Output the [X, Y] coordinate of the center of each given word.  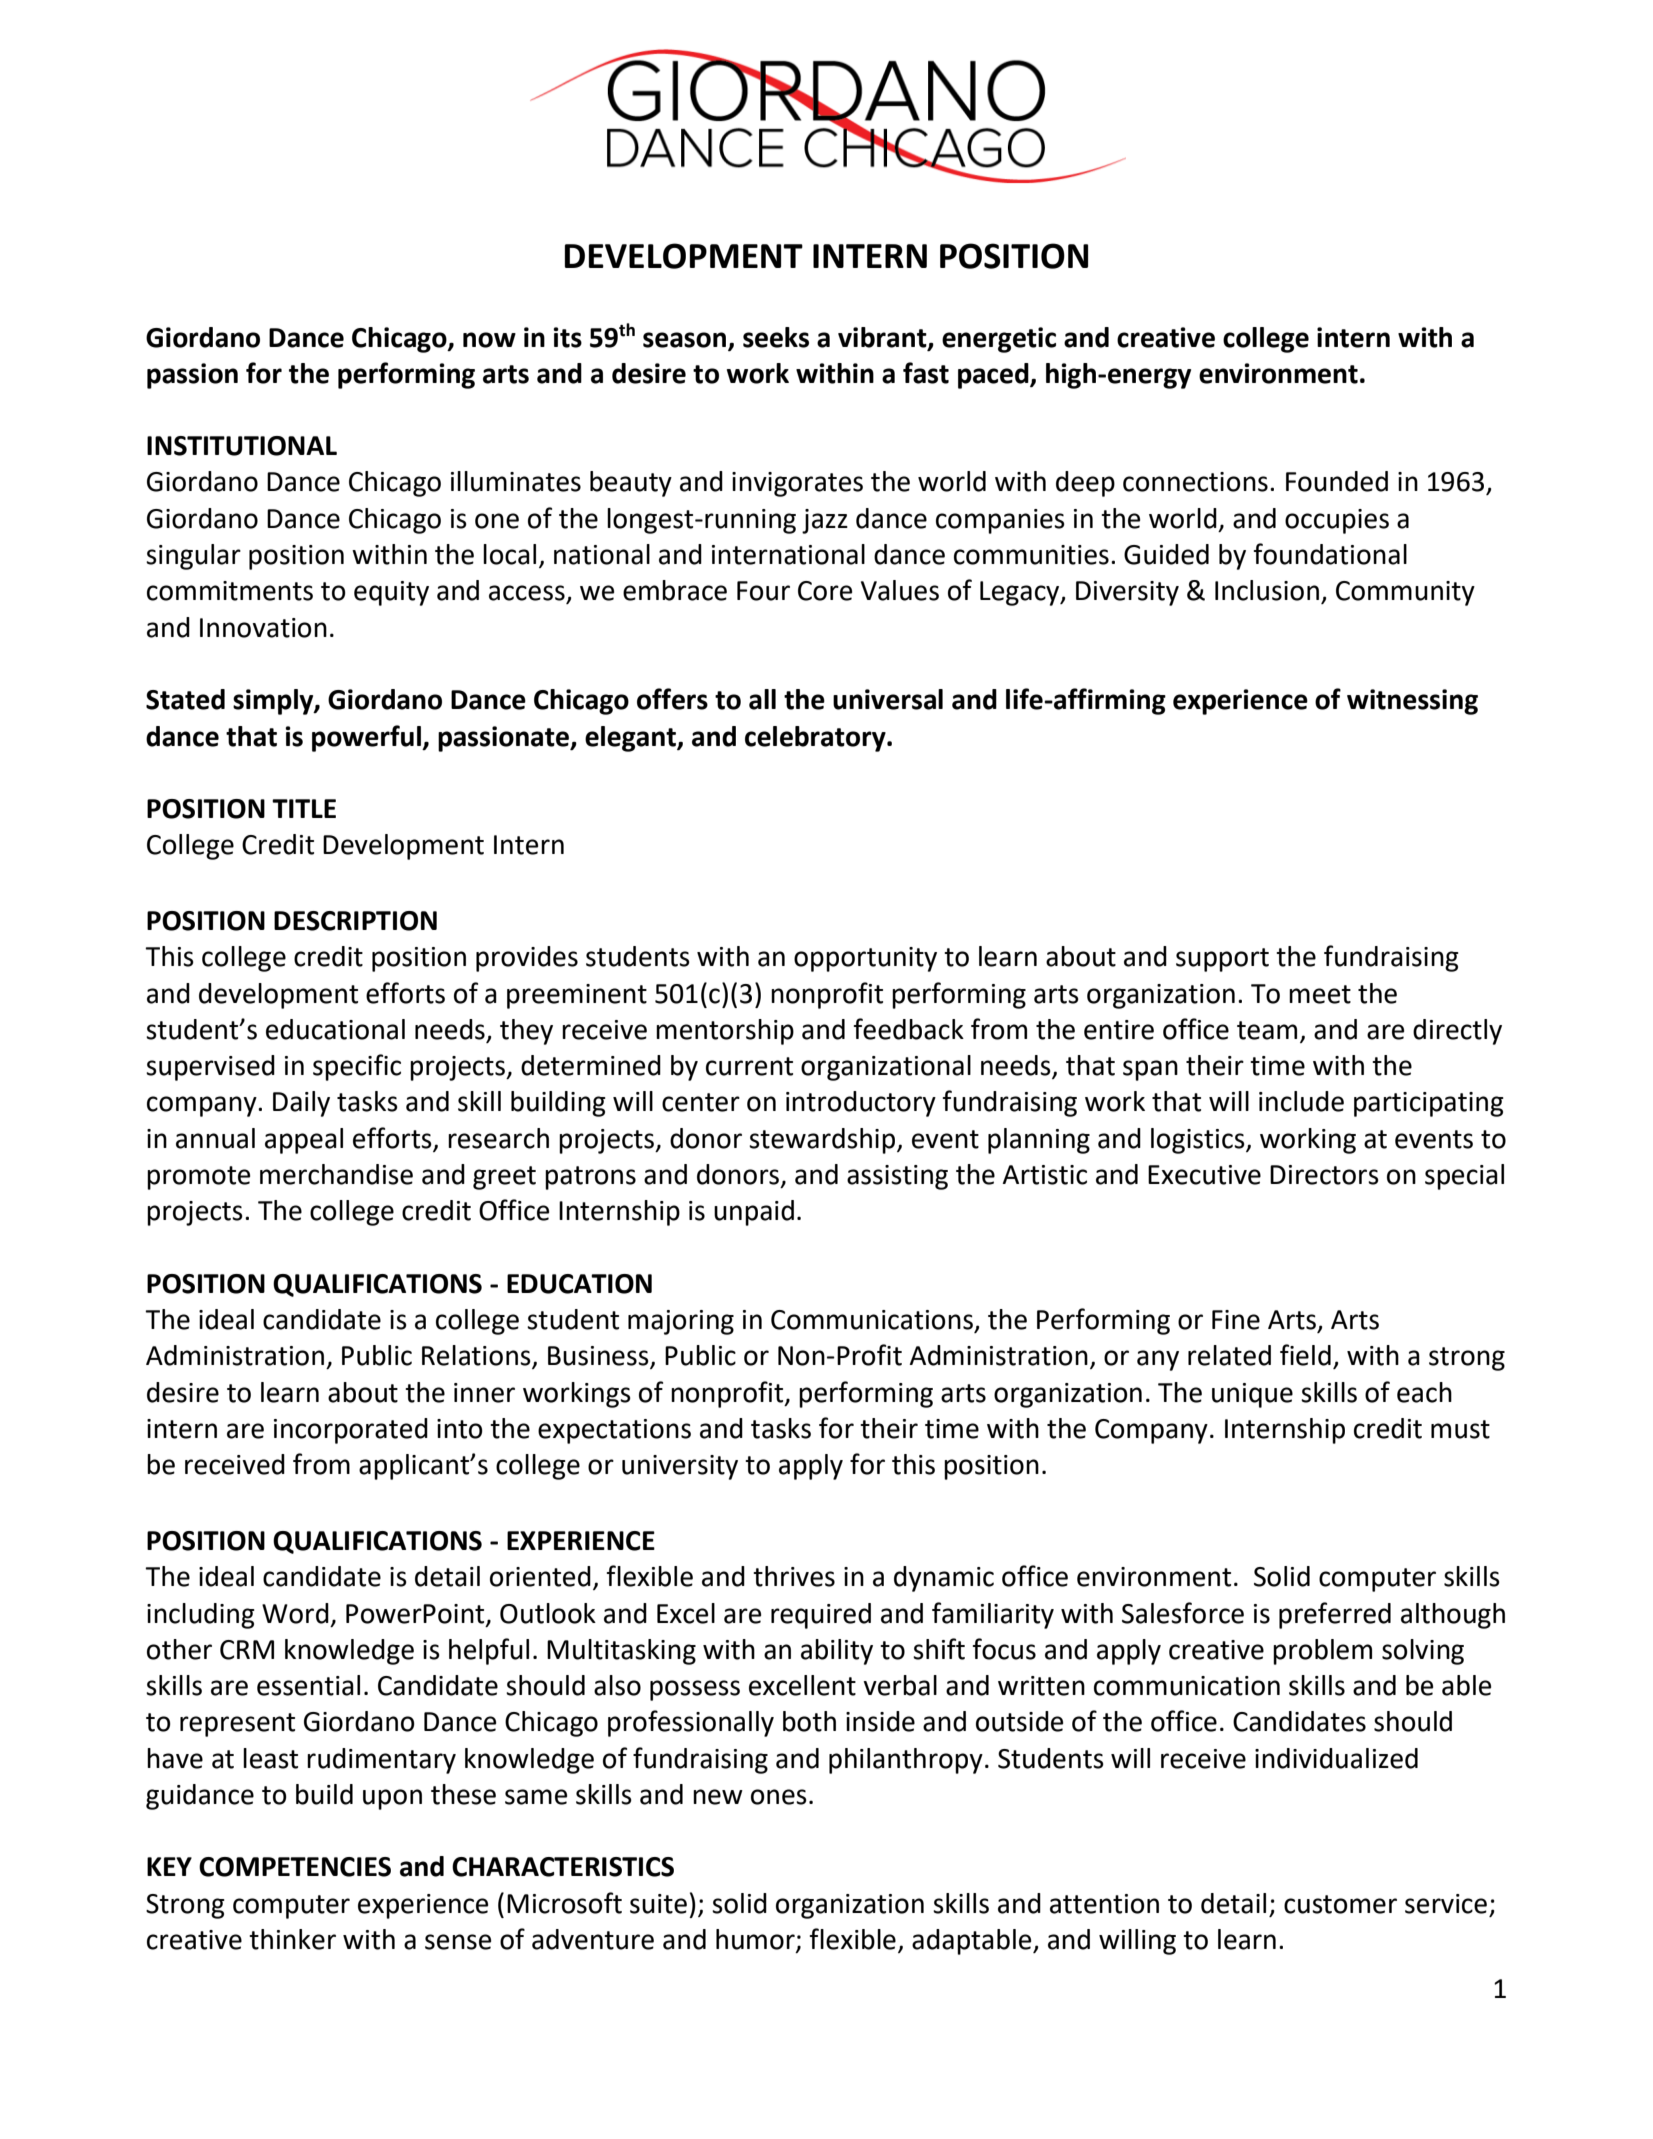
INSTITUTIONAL [242, 446]
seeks [776, 337]
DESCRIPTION [355, 921]
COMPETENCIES [295, 1867]
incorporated [351, 1431]
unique [1252, 1395]
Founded [1337, 481]
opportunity [865, 959]
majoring [681, 1322]
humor [756, 1940]
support [1222, 960]
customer [1340, 1904]
